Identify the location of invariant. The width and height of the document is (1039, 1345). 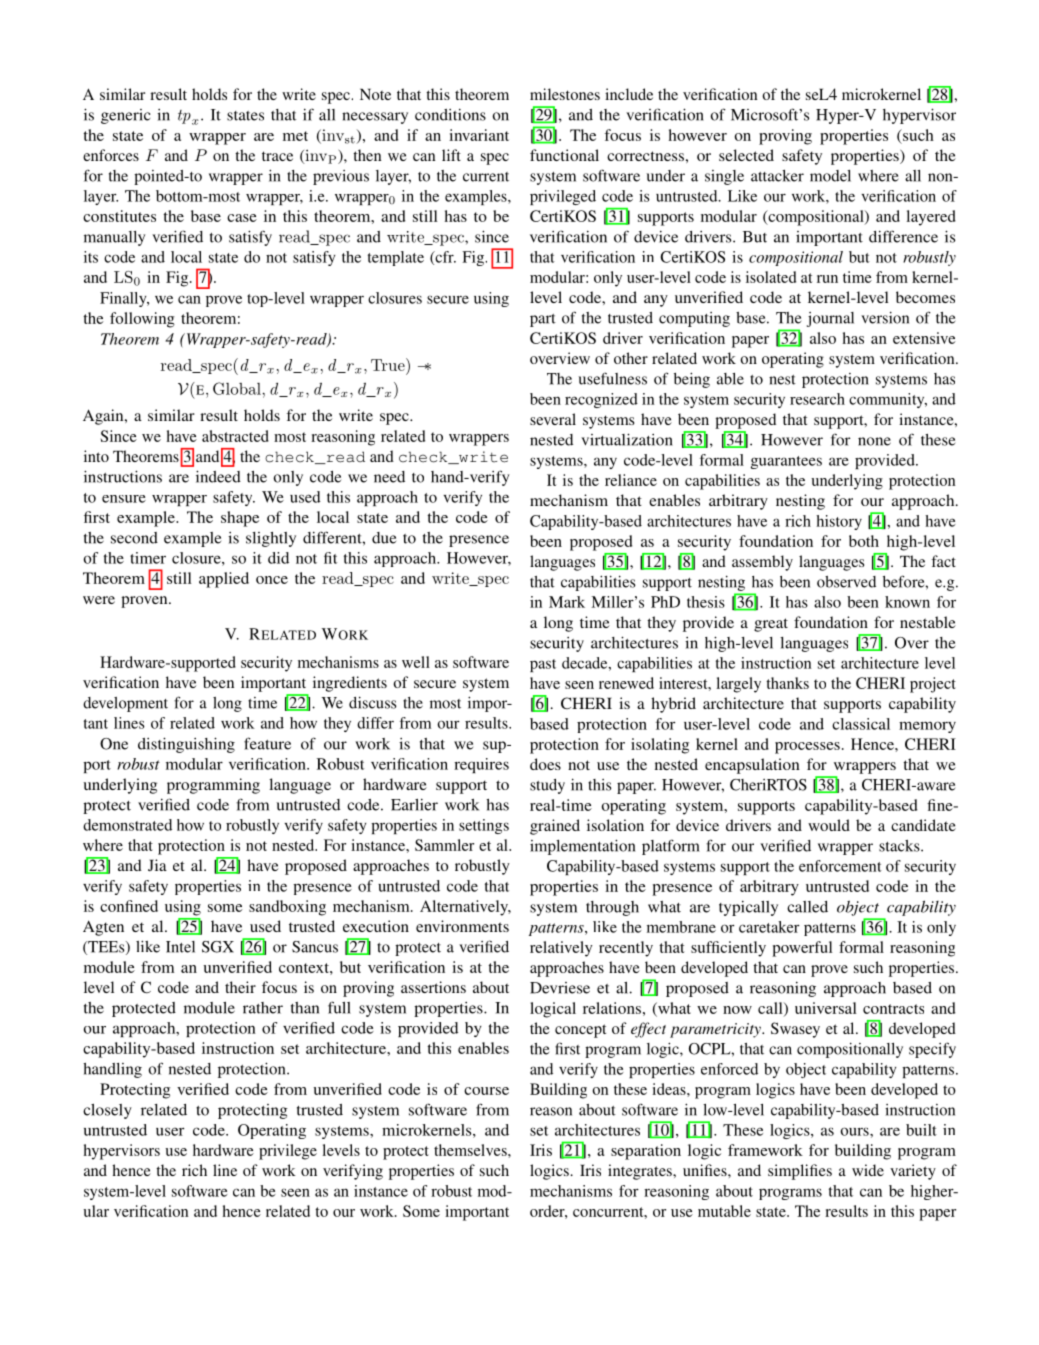
(479, 135).
